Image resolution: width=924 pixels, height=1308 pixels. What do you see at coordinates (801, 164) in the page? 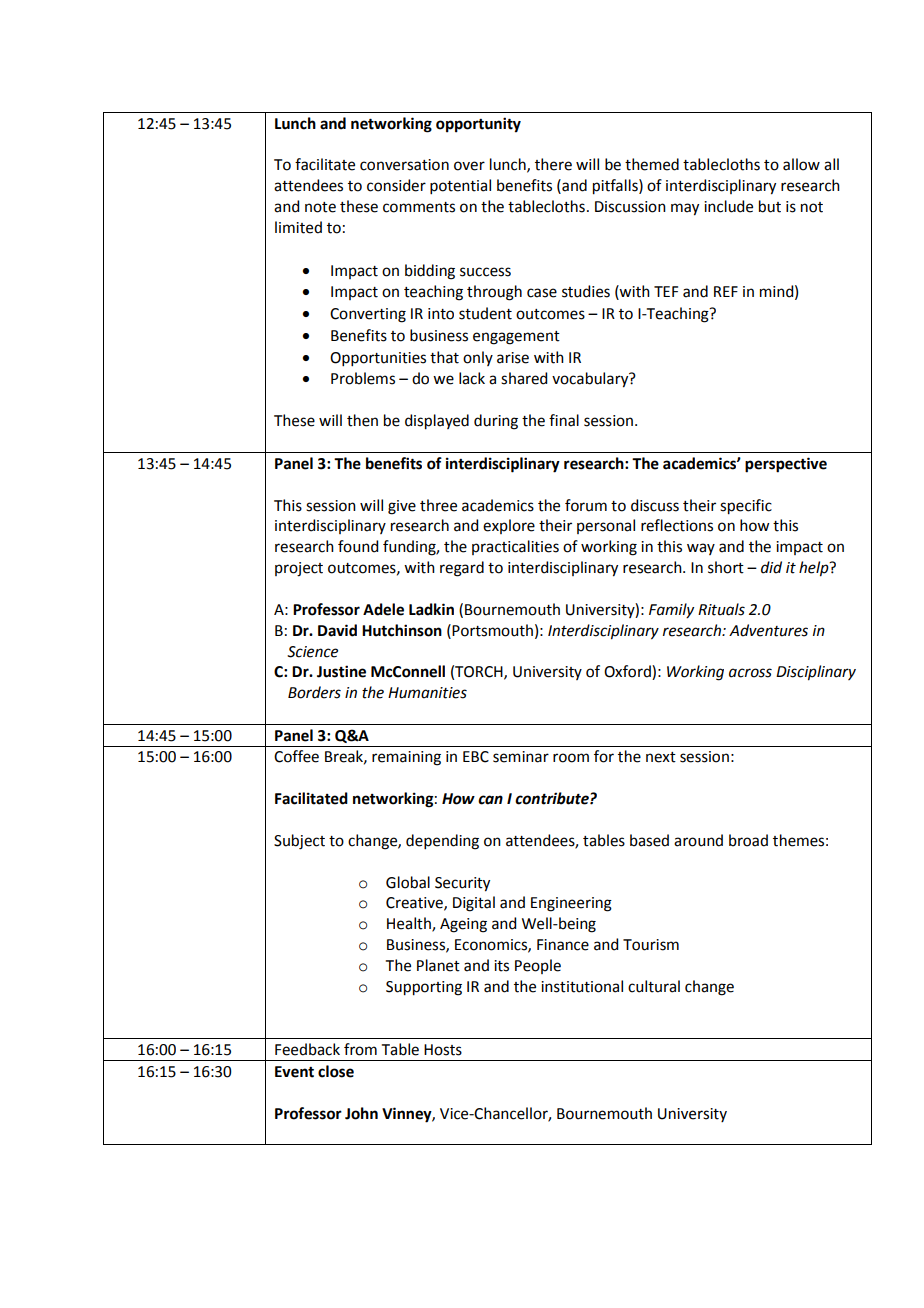
I see `allow` at bounding box center [801, 164].
